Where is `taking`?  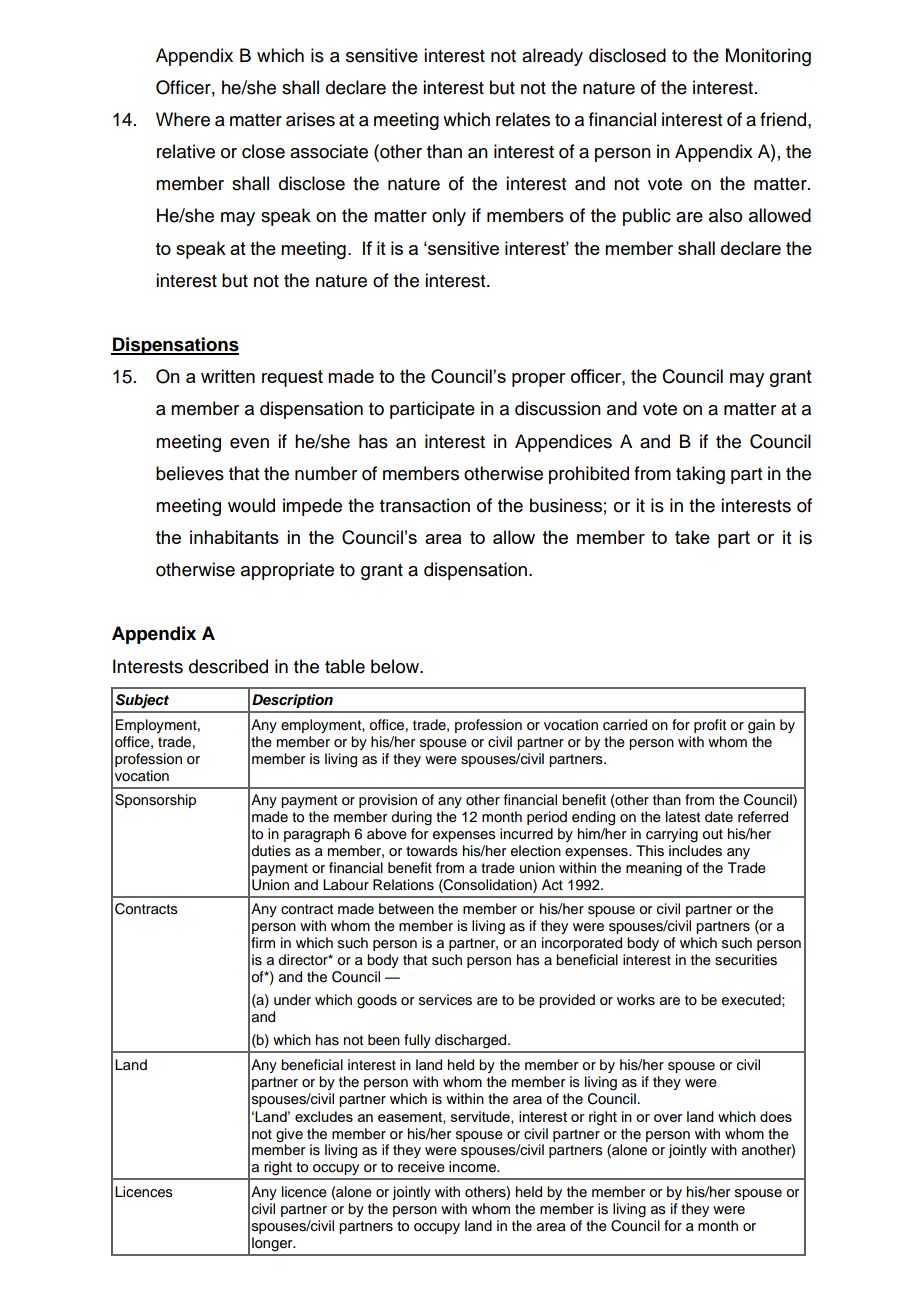
taking is located at coordinates (700, 475).
